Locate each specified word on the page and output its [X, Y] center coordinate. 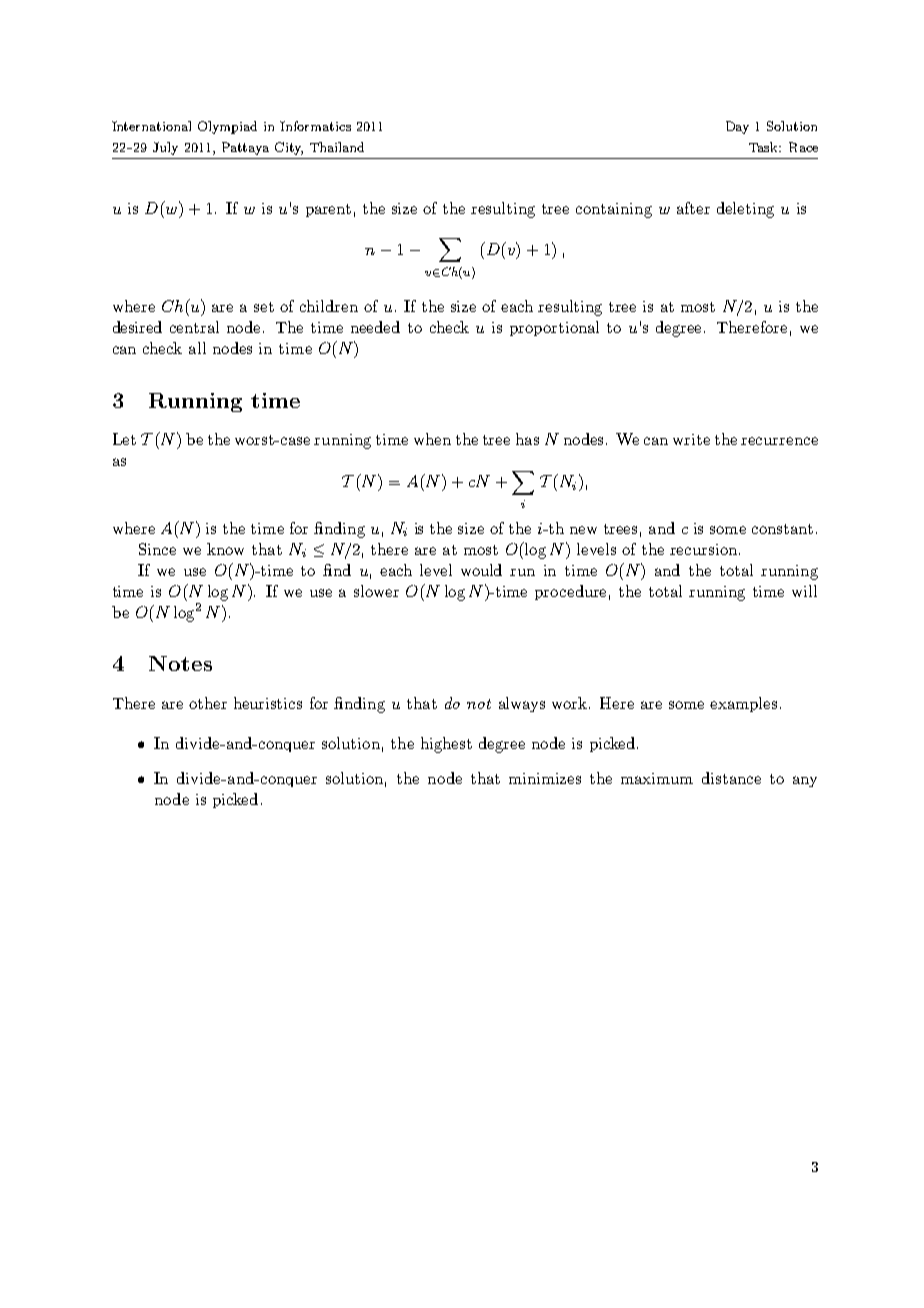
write [691, 439]
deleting [745, 210]
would [481, 570]
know [225, 549]
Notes [180, 663]
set [264, 307]
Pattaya [245, 148]
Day [737, 127]
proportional [554, 328]
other [208, 703]
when [432, 439]
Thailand [337, 147]
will [804, 591]
